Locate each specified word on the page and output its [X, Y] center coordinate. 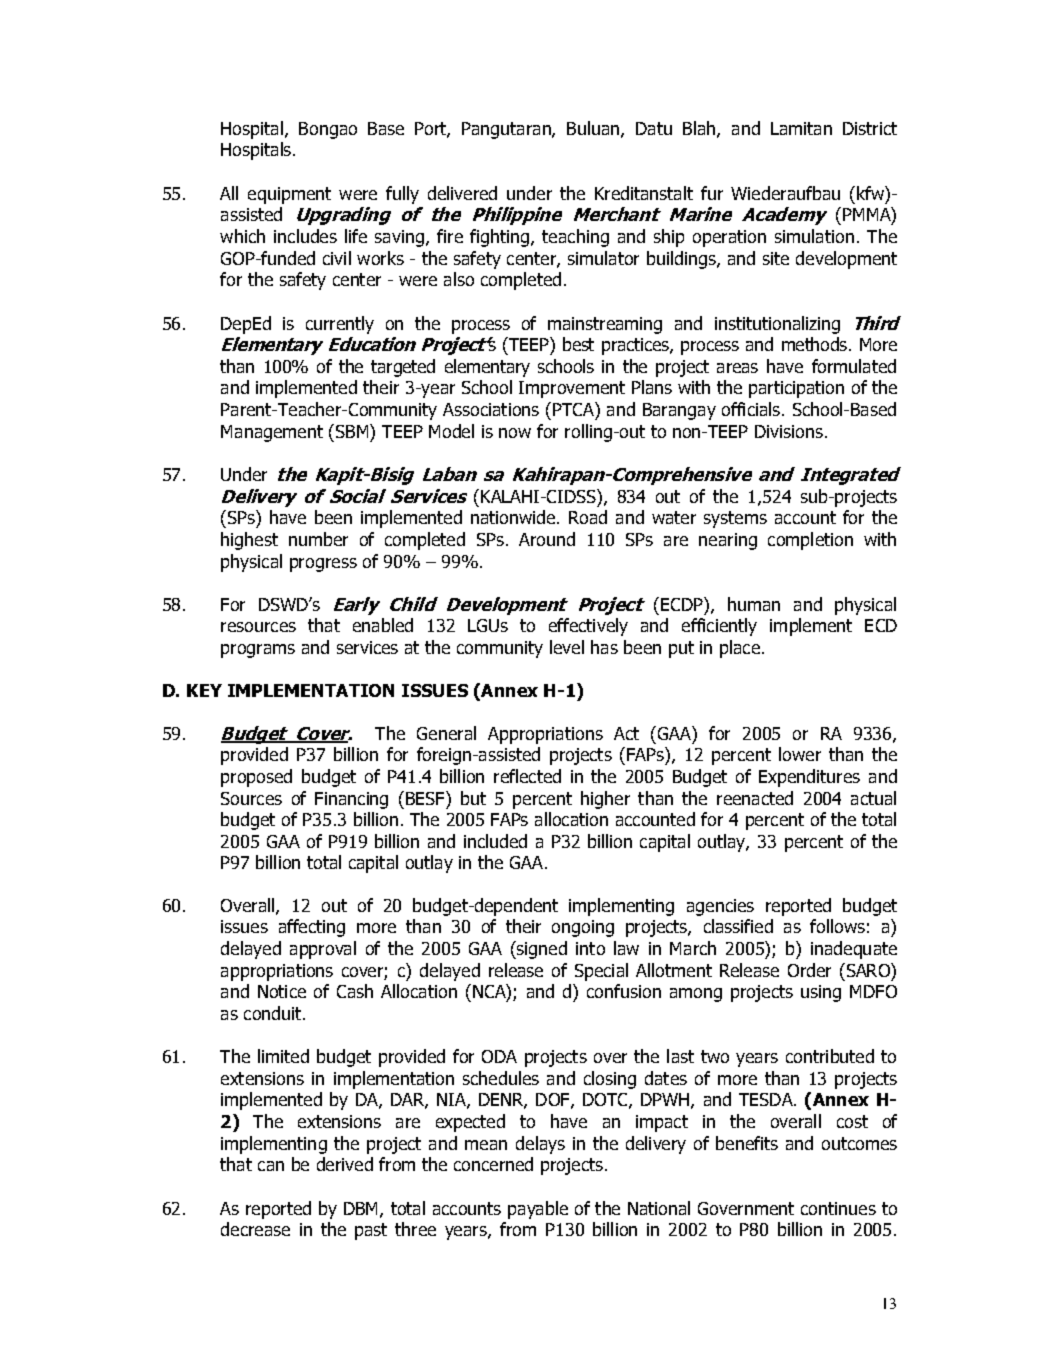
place [740, 649]
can [271, 1166]
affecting [312, 928]
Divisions [790, 431]
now [515, 433]
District [870, 128]
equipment [289, 195]
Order [809, 970]
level [567, 647]
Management [272, 433]
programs [258, 651]
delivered [462, 193]
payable [538, 1210]
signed [541, 950]
